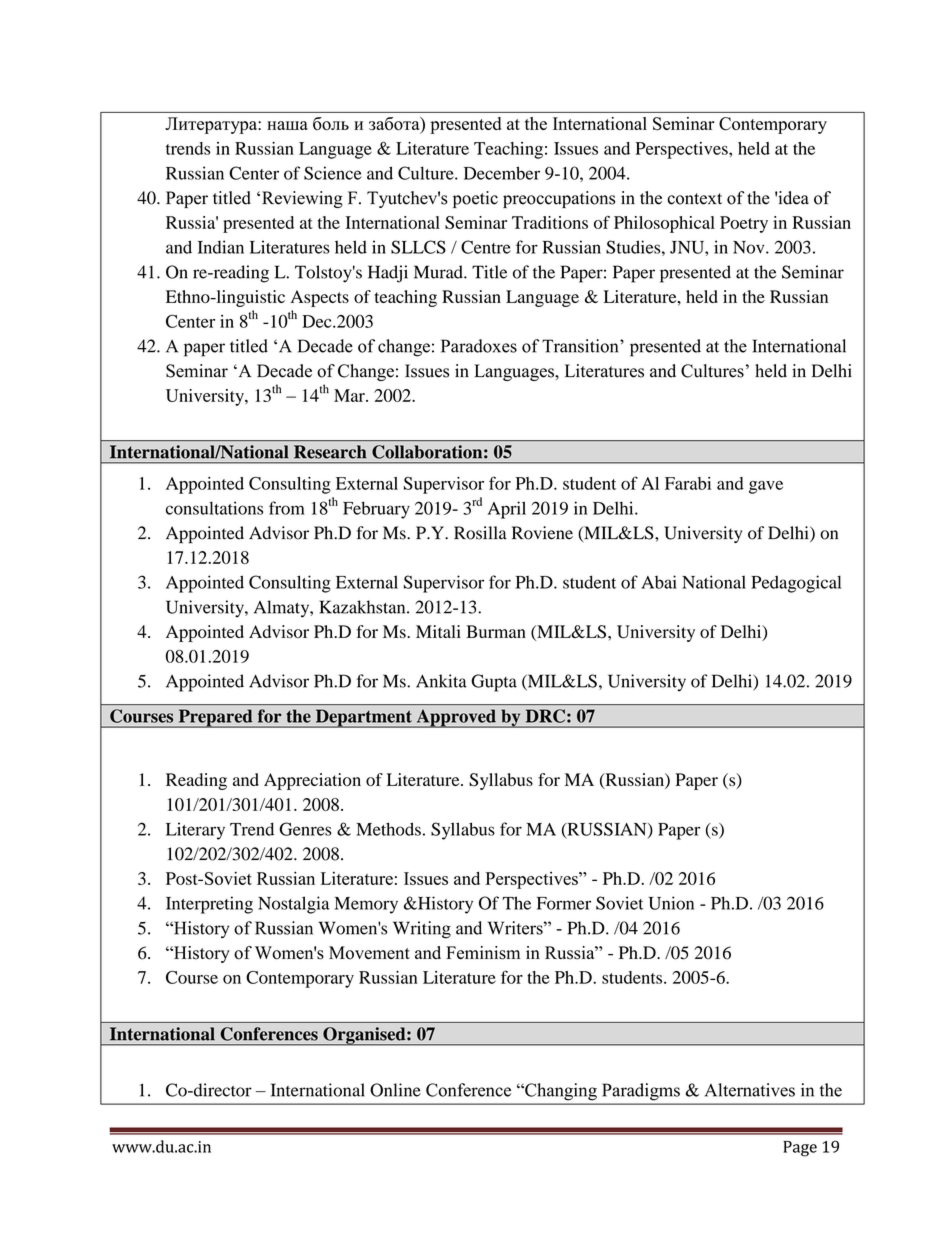 The image size is (952, 1233). What do you see at coordinates (750, 1090) in the screenshot?
I see `Alternatives` at bounding box center [750, 1090].
